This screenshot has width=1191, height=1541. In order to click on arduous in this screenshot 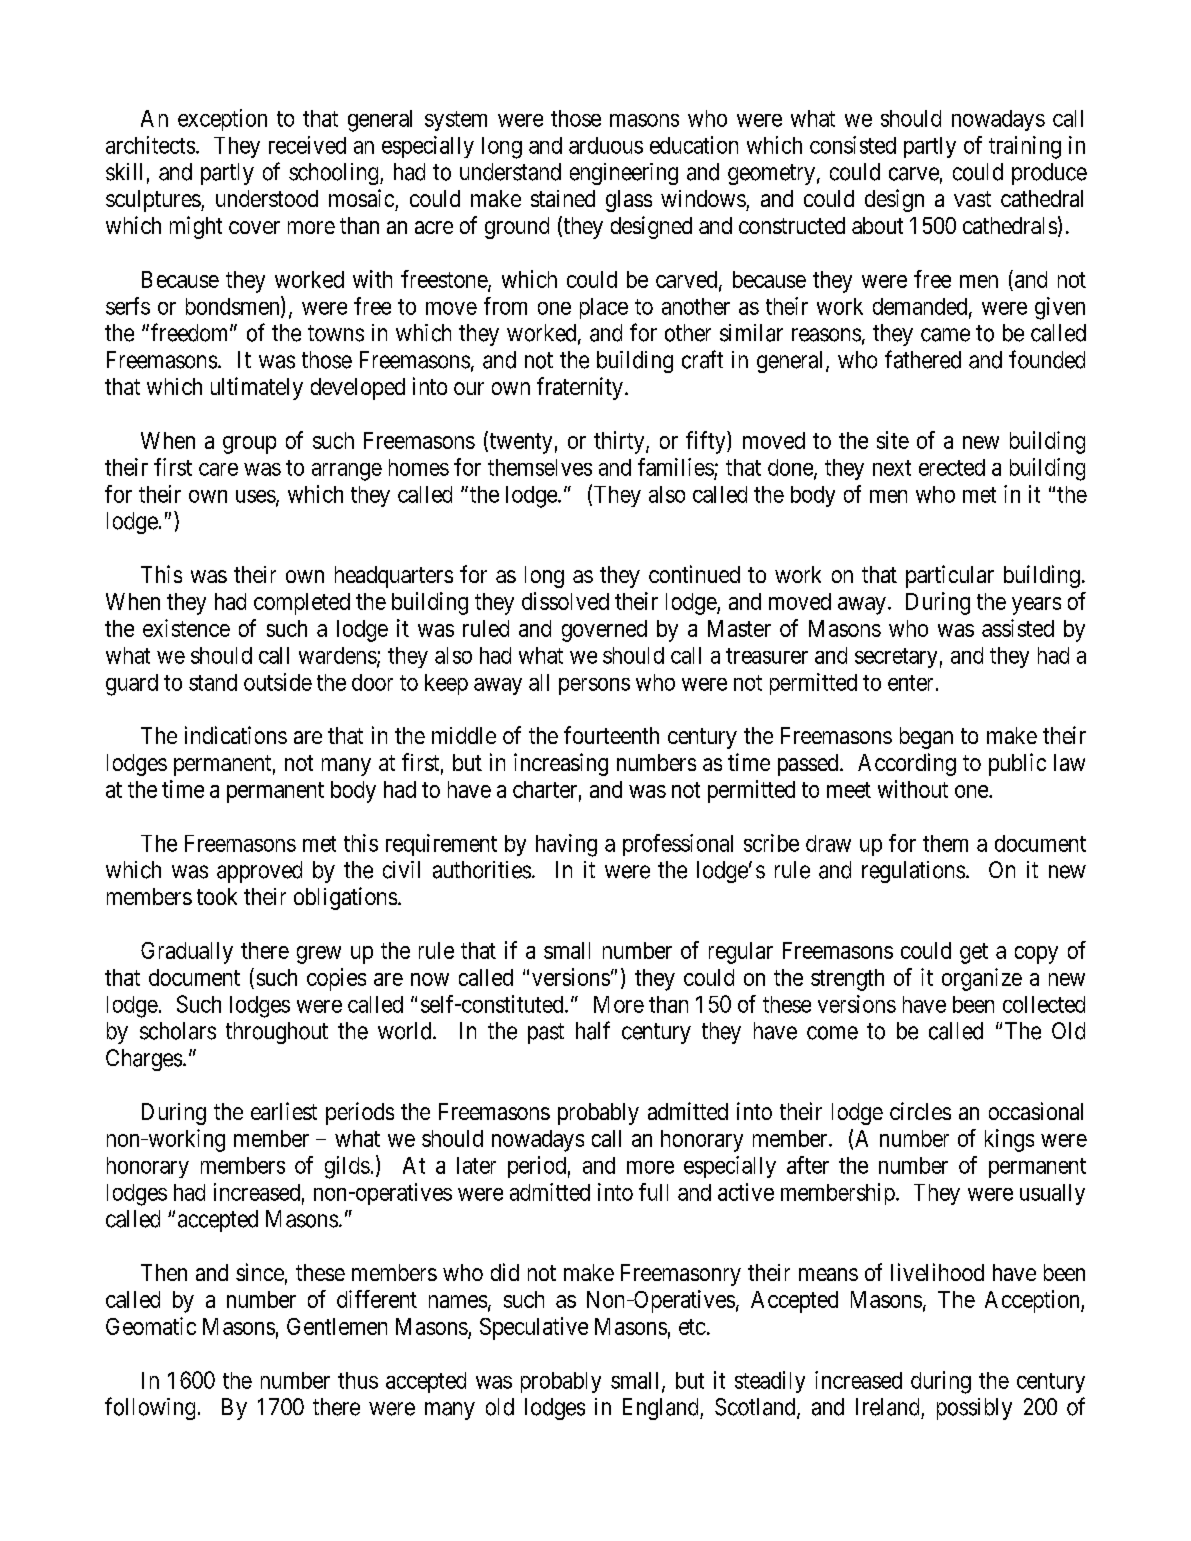, I will do `click(606, 145)`.
